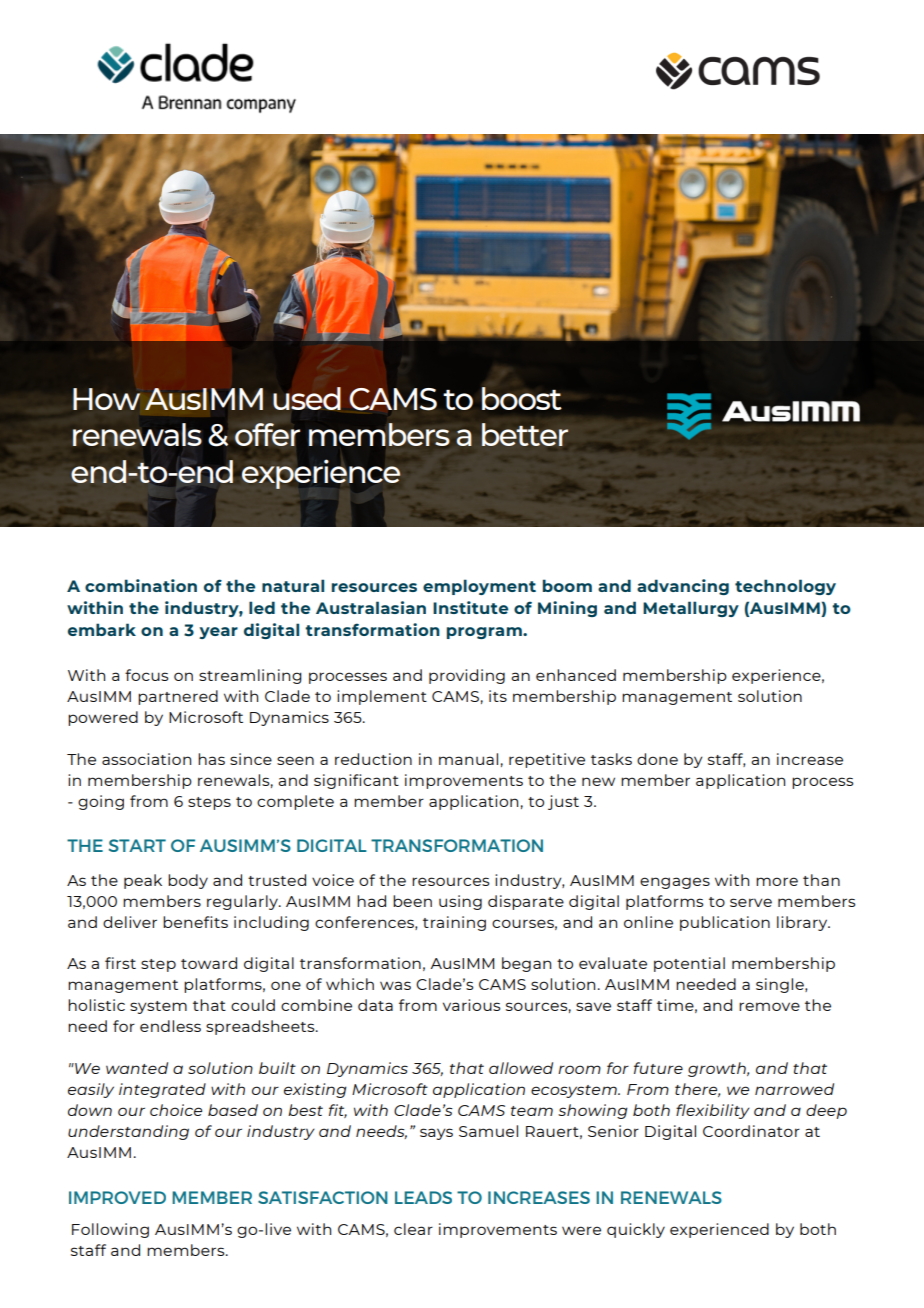 This screenshot has height=1308, width=924. Describe the element at coordinates (423, 1197) in the screenshot. I see `LEADS` at that location.
